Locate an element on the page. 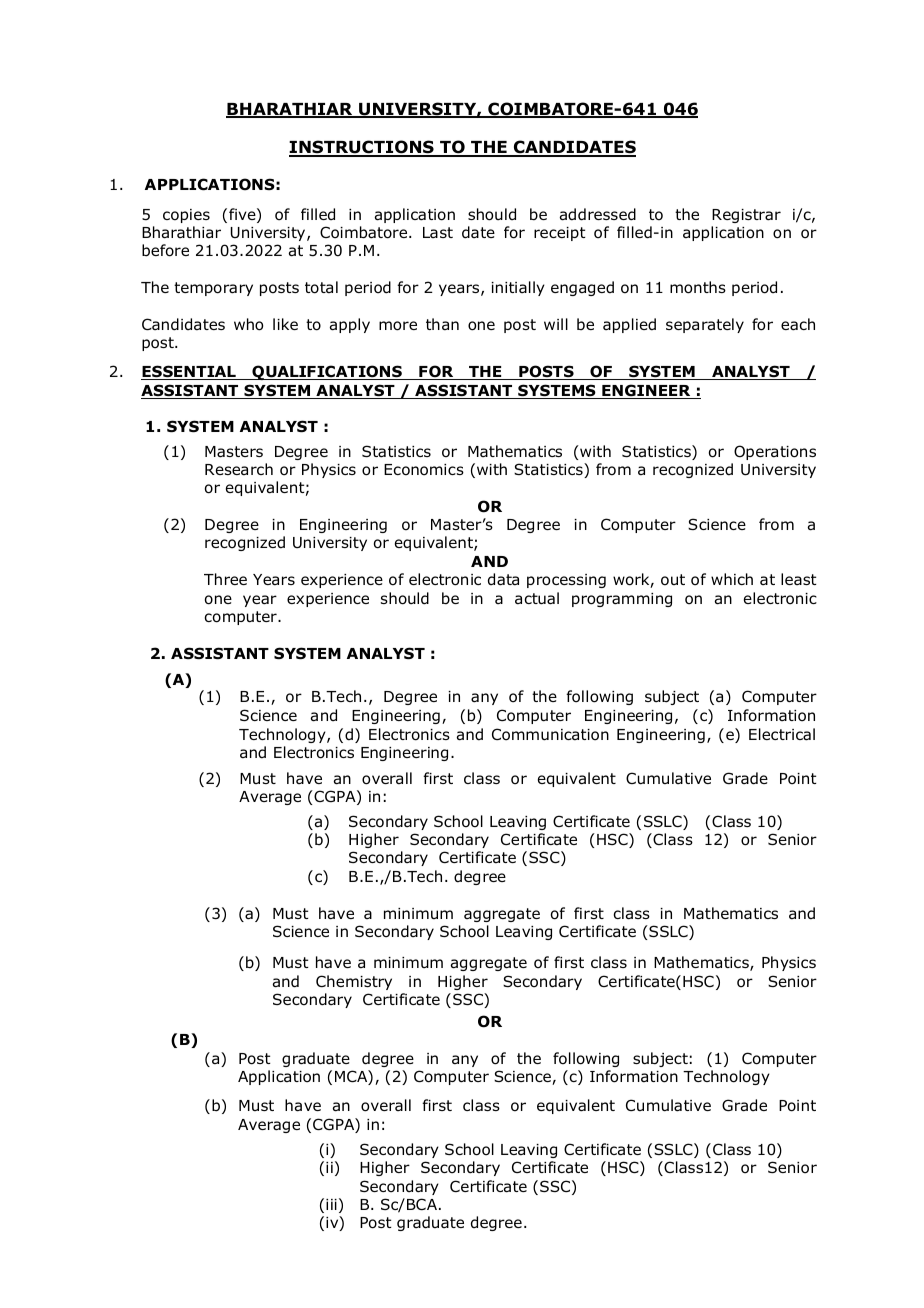 This page has height=1308, width=924. Chemistry is located at coordinates (354, 982).
